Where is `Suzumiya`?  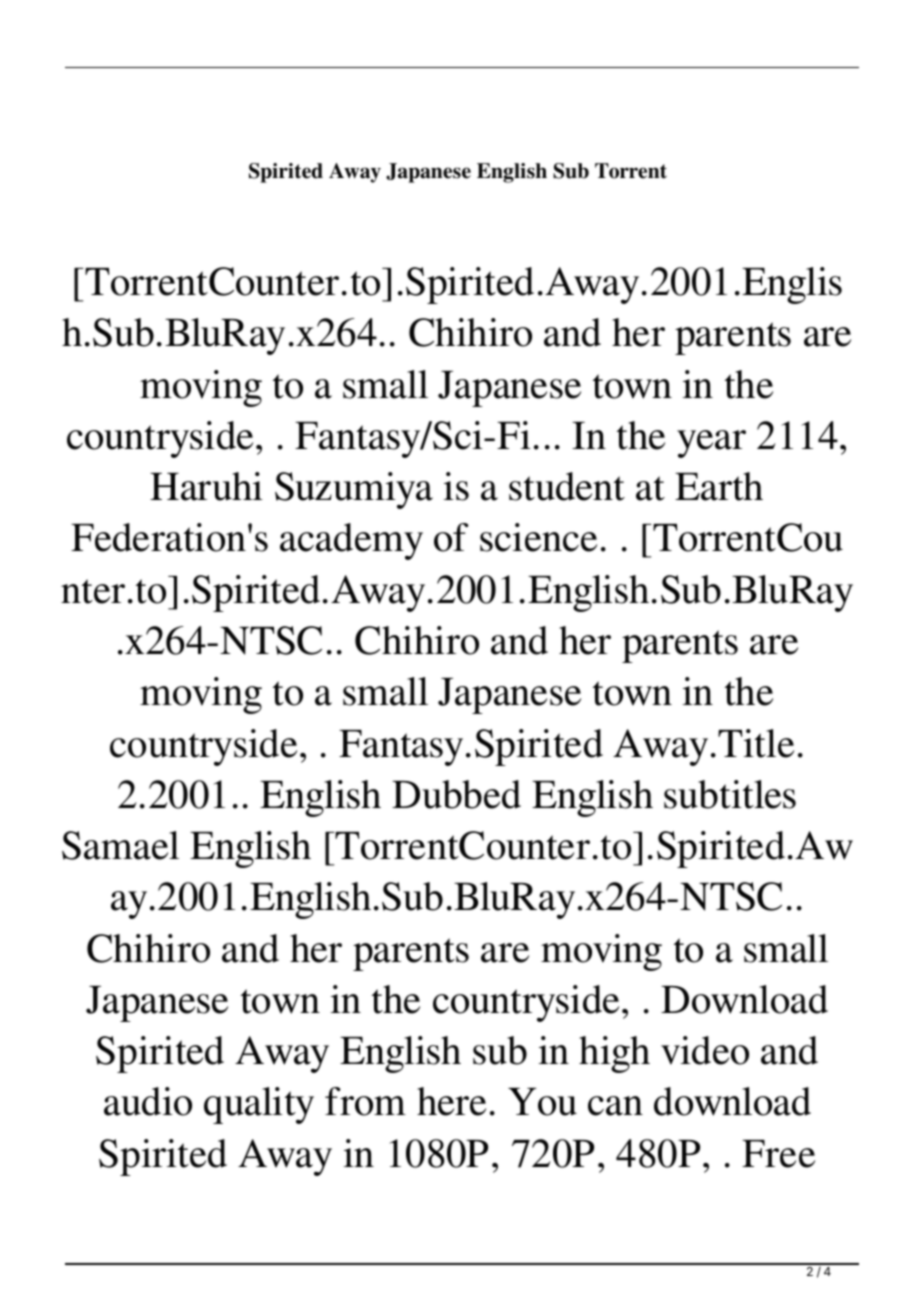
Suzumiya is located at coordinates (354, 490).
